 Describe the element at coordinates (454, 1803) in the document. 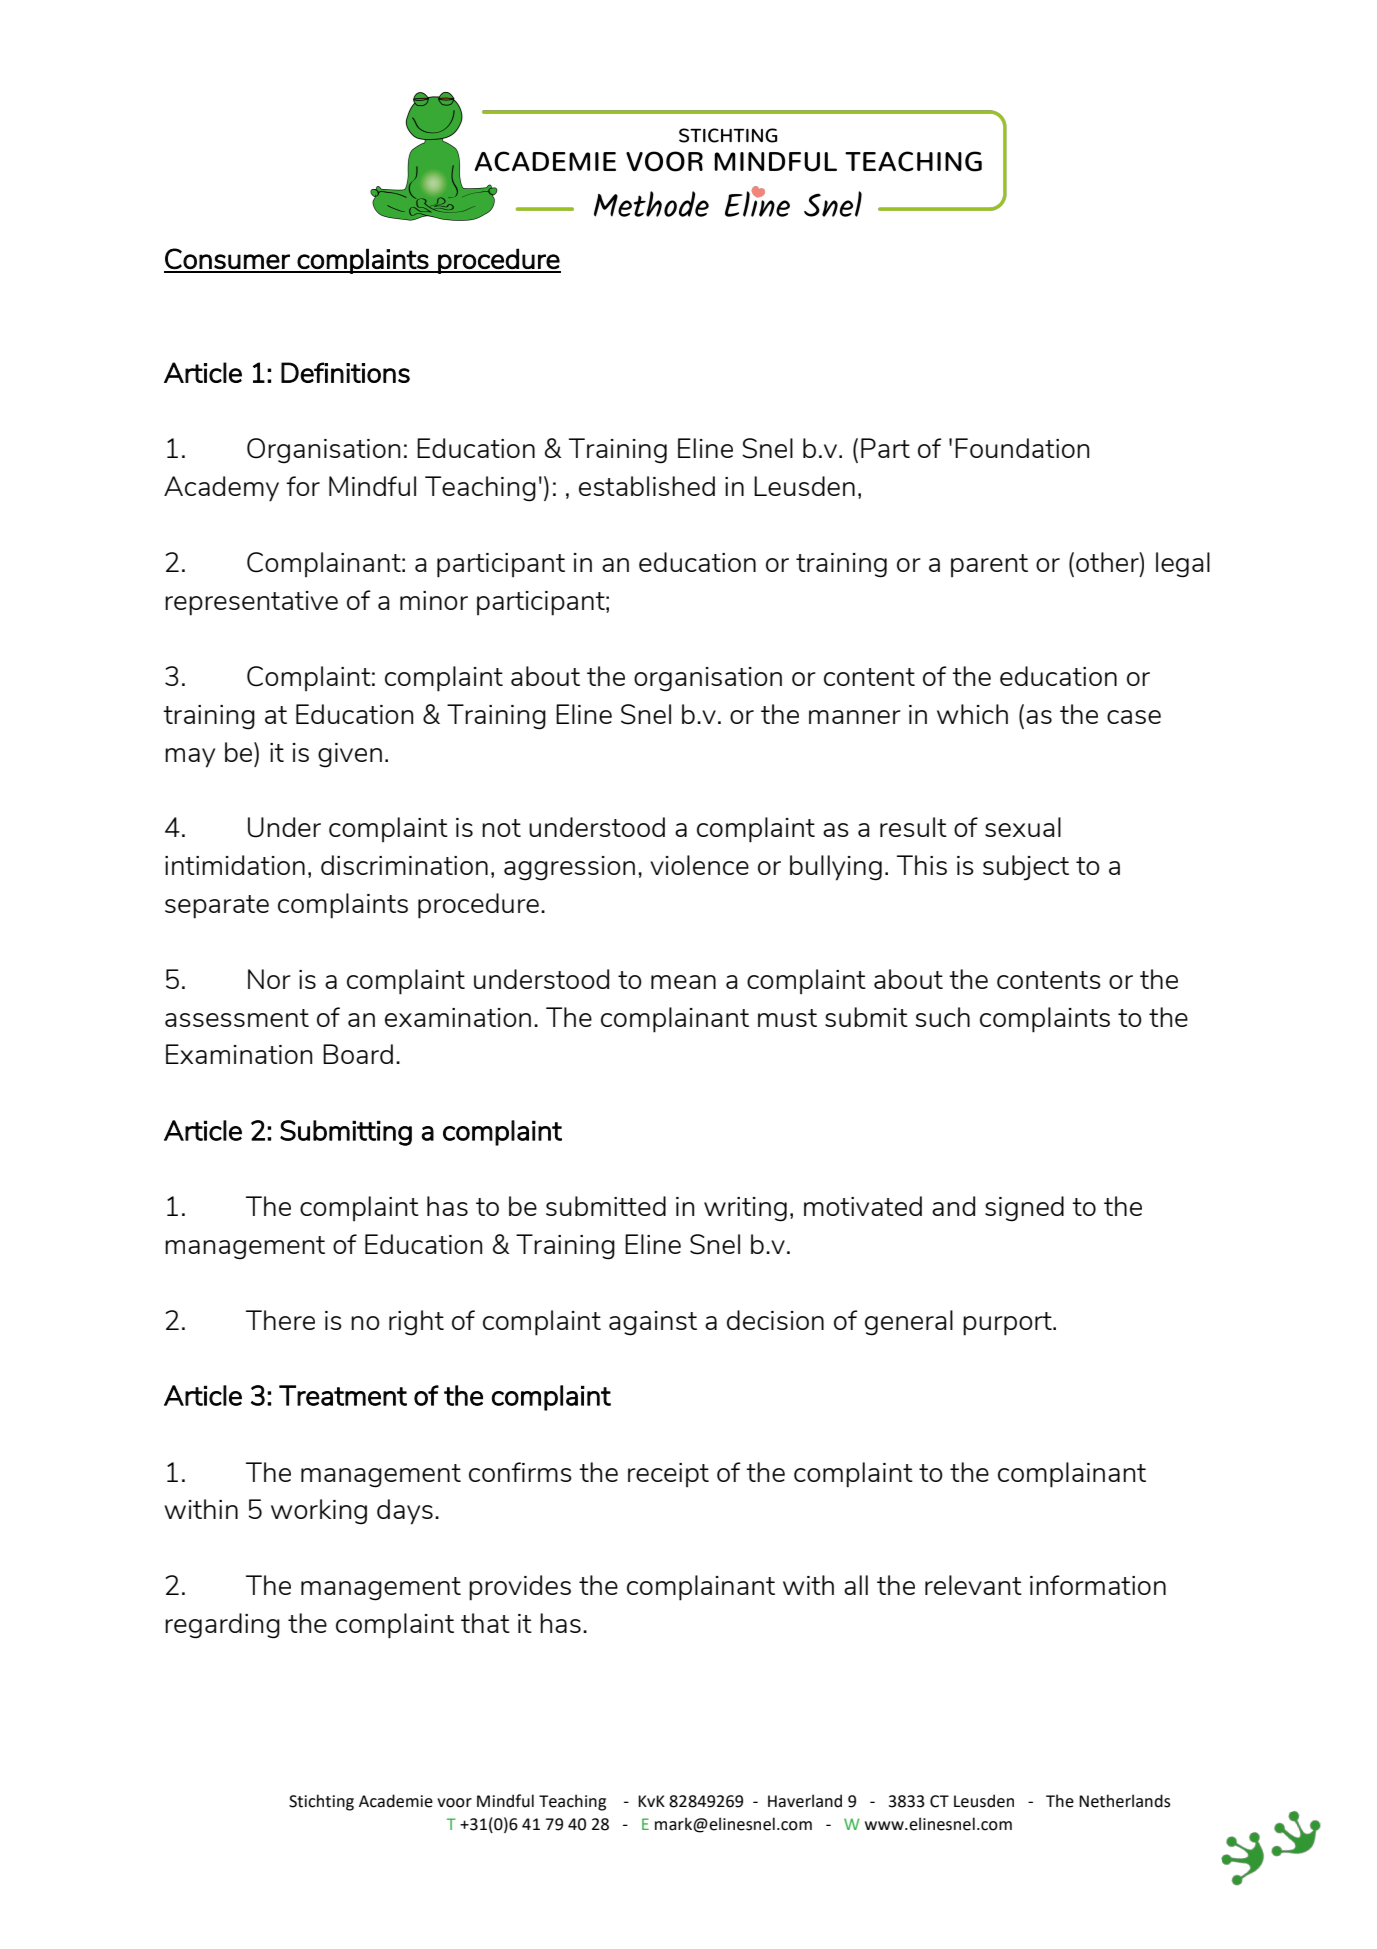

I see `voor` at that location.
